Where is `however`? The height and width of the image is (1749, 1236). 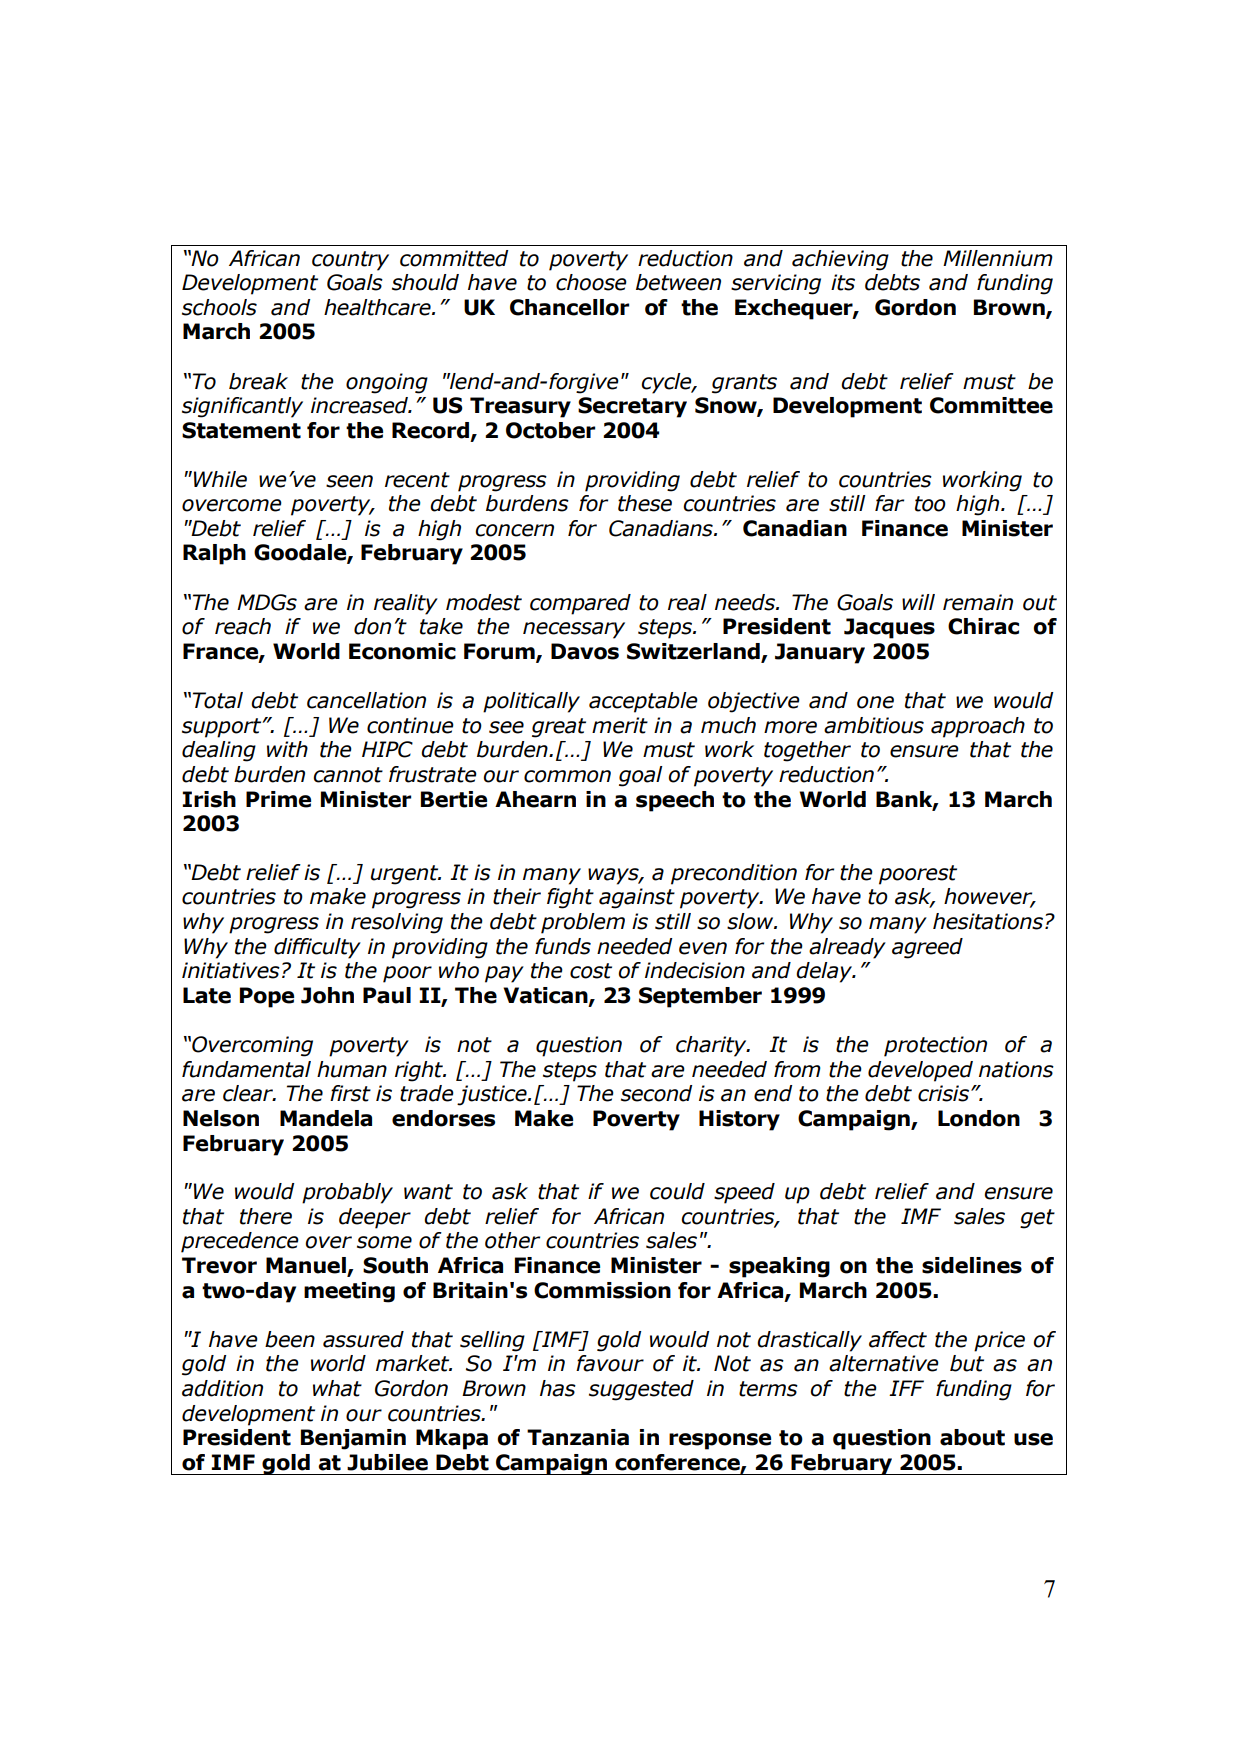
however is located at coordinates (989, 897).
